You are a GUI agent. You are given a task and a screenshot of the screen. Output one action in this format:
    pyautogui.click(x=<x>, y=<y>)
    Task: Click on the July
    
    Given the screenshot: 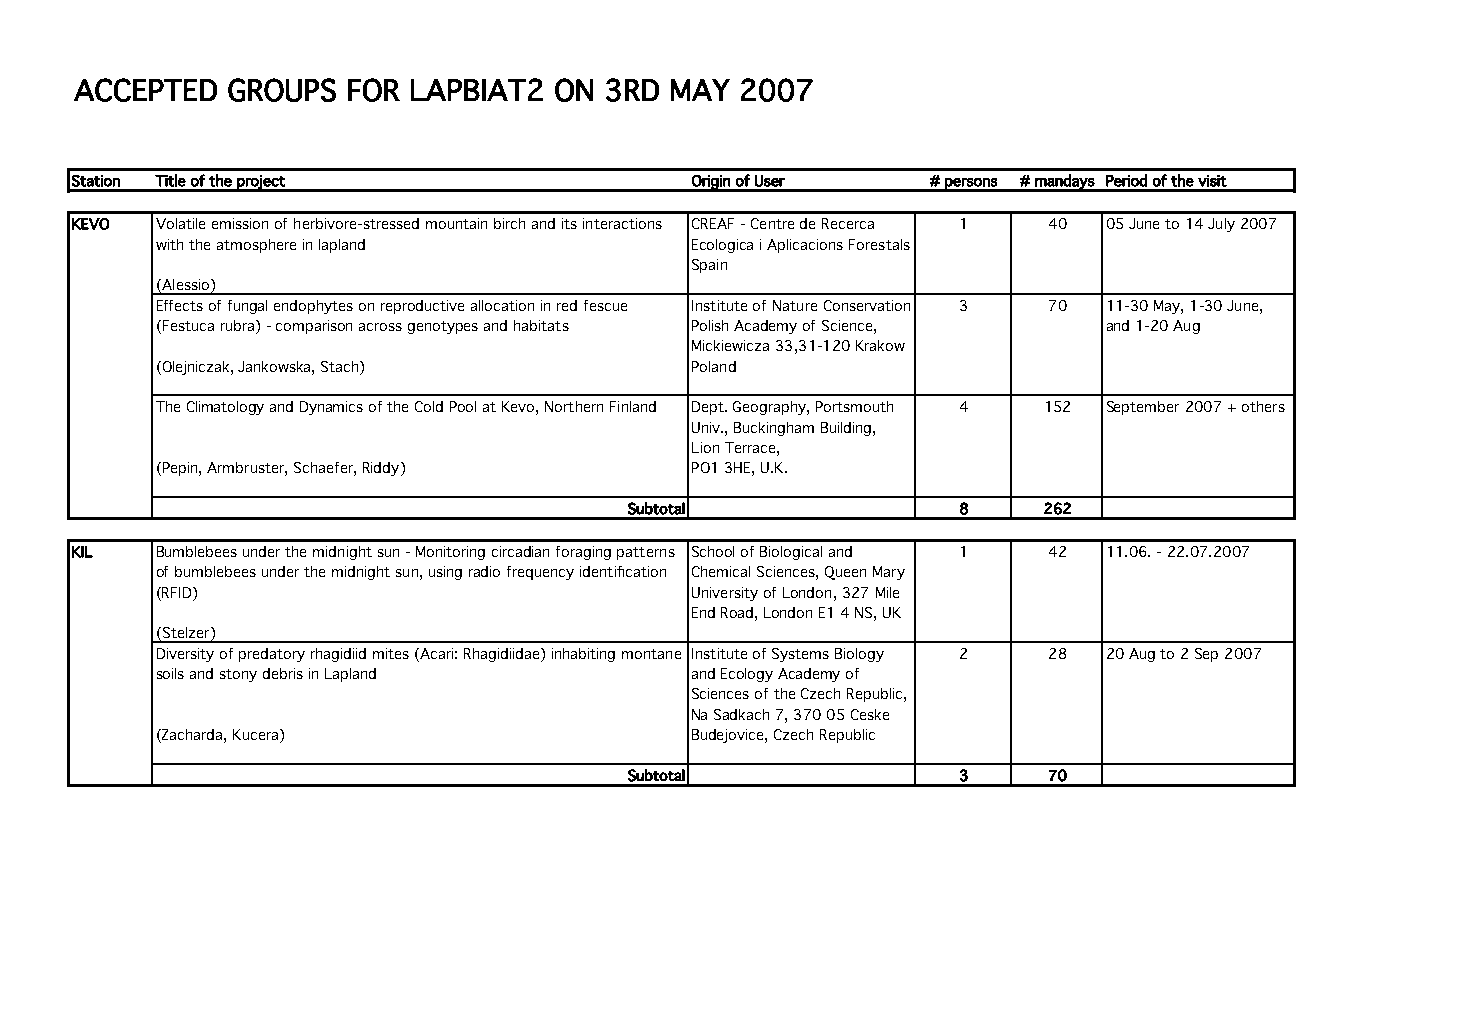 What is the action you would take?
    pyautogui.click(x=1221, y=225)
